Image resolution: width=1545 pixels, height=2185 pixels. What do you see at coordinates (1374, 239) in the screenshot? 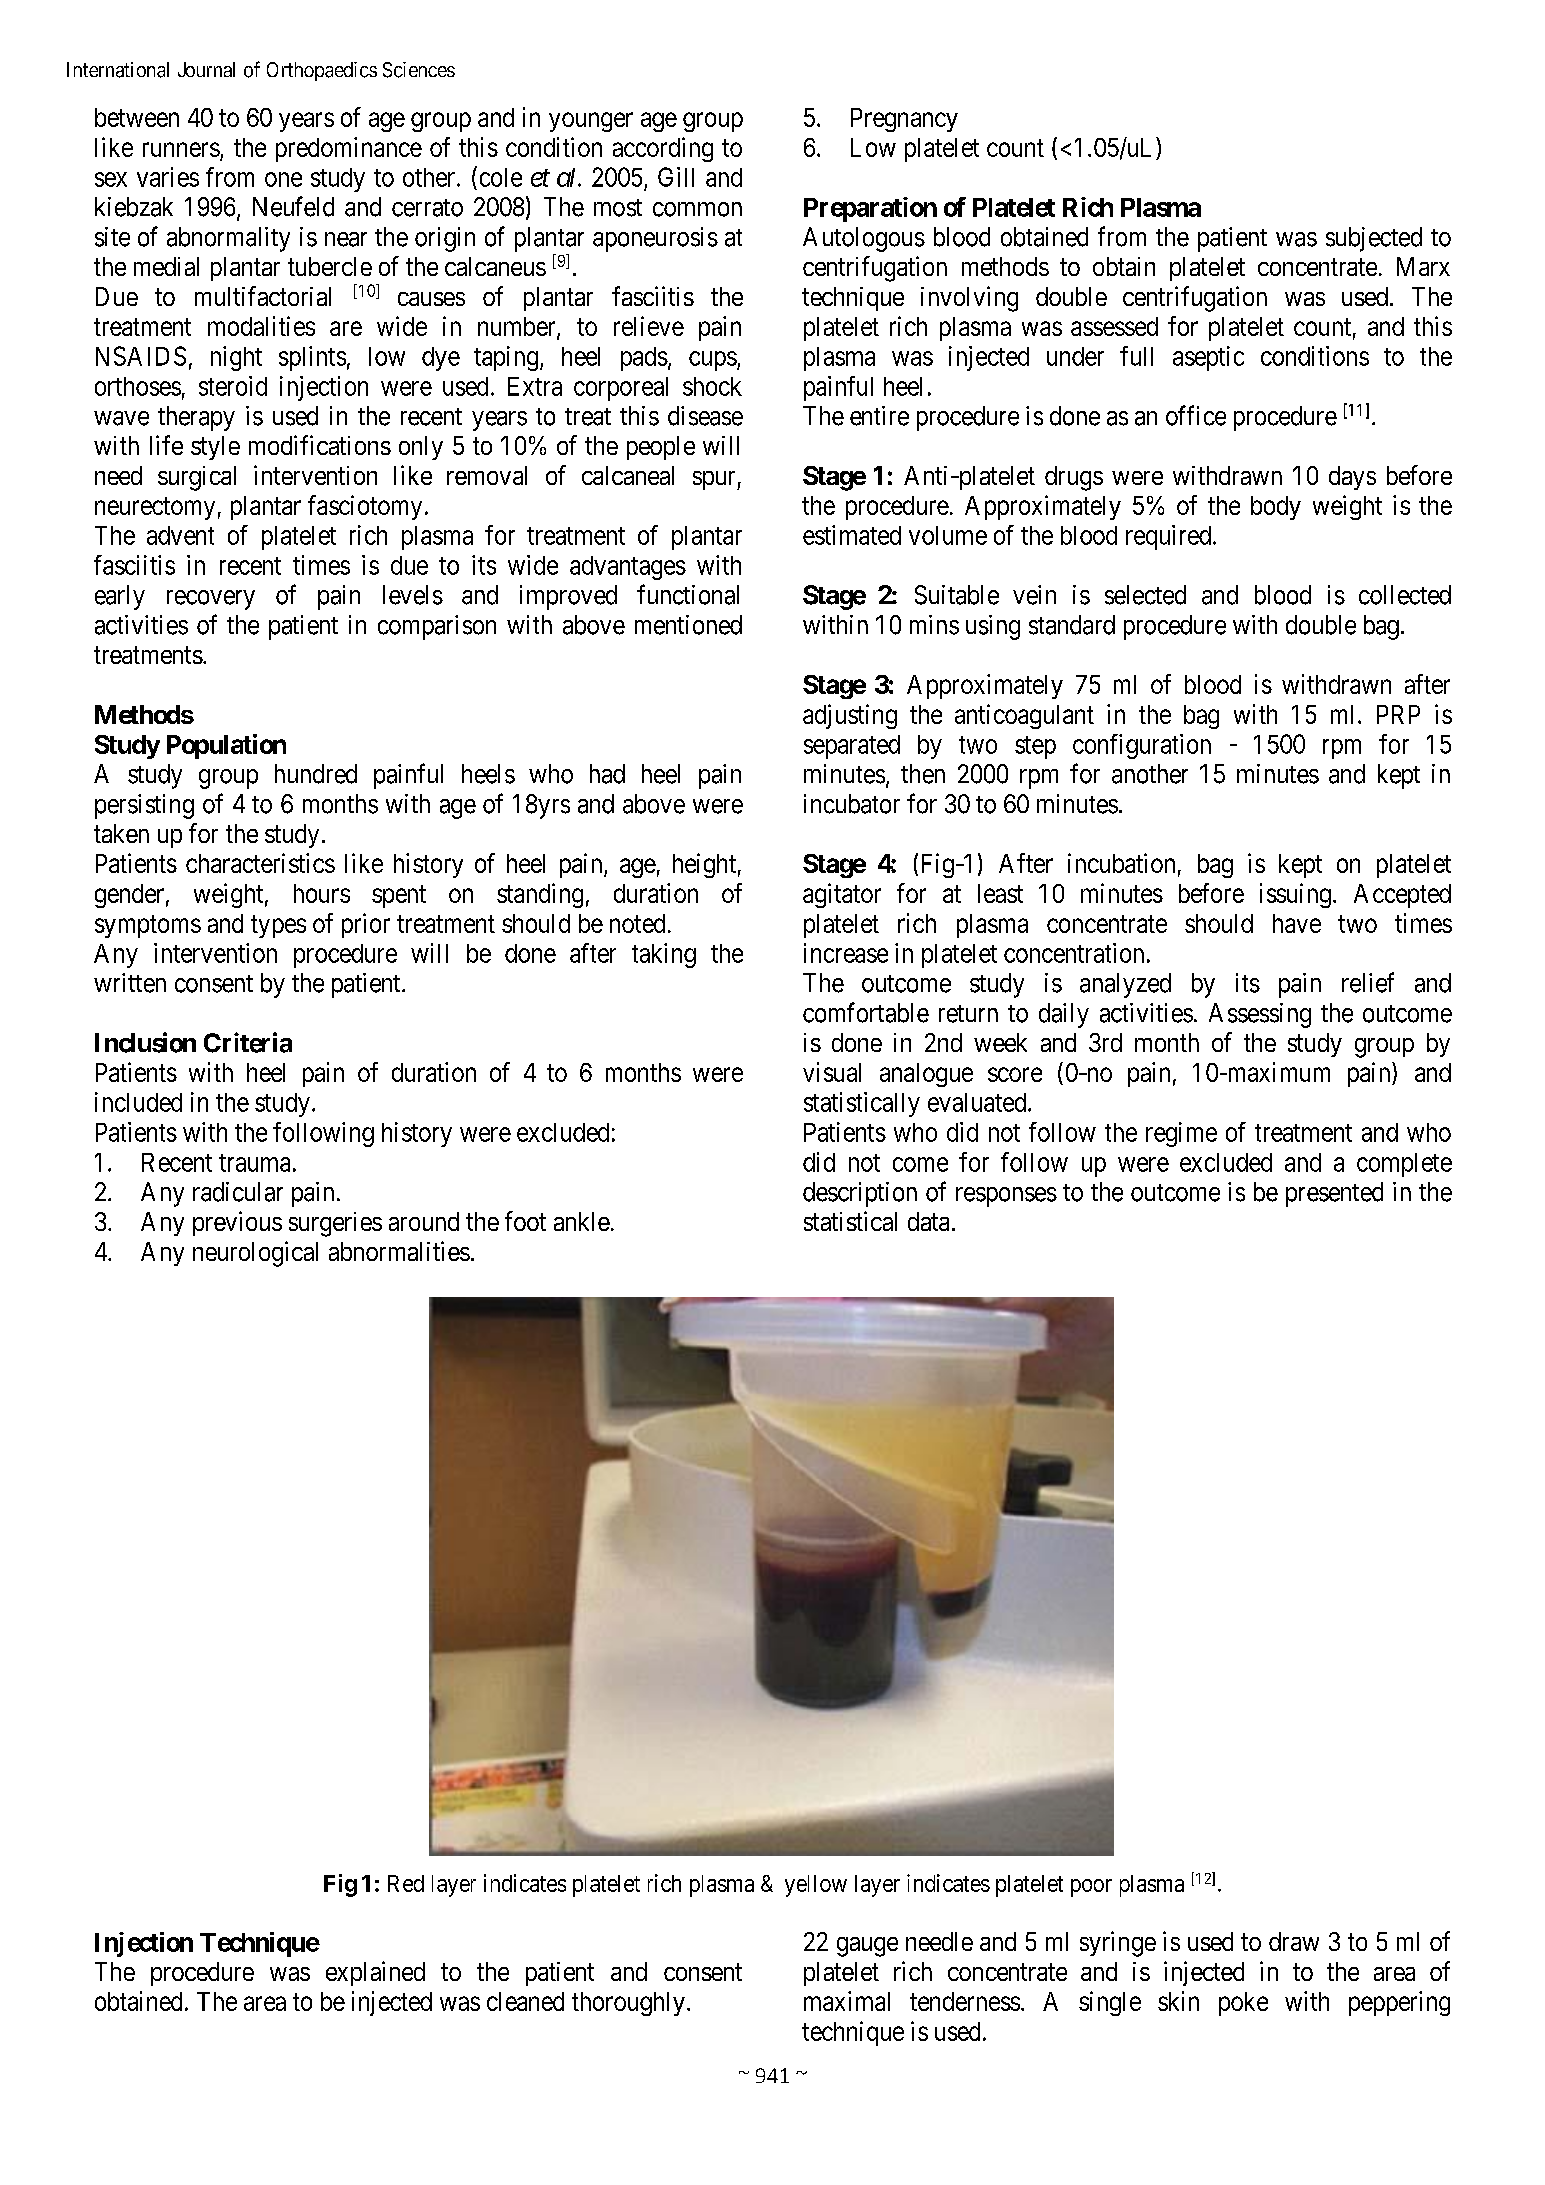
I see `subjected` at bounding box center [1374, 239].
